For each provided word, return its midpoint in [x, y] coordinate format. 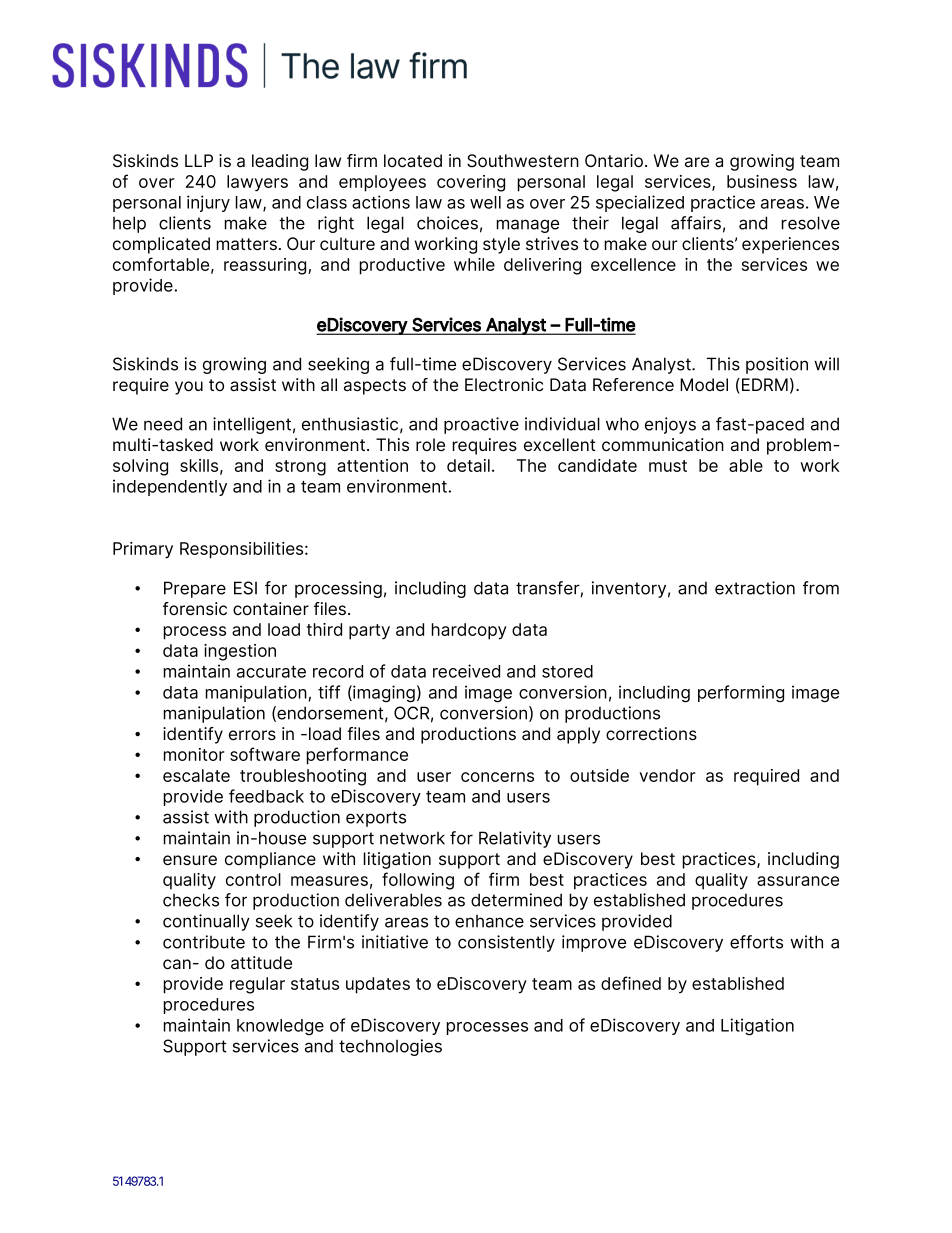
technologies [390, 1047]
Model [704, 385]
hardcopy [469, 631]
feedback [266, 796]
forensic [195, 609]
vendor [667, 775]
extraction [755, 588]
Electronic [504, 385]
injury [208, 203]
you [189, 388]
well [485, 202]
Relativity [515, 839]
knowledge [280, 1027]
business [762, 181]
